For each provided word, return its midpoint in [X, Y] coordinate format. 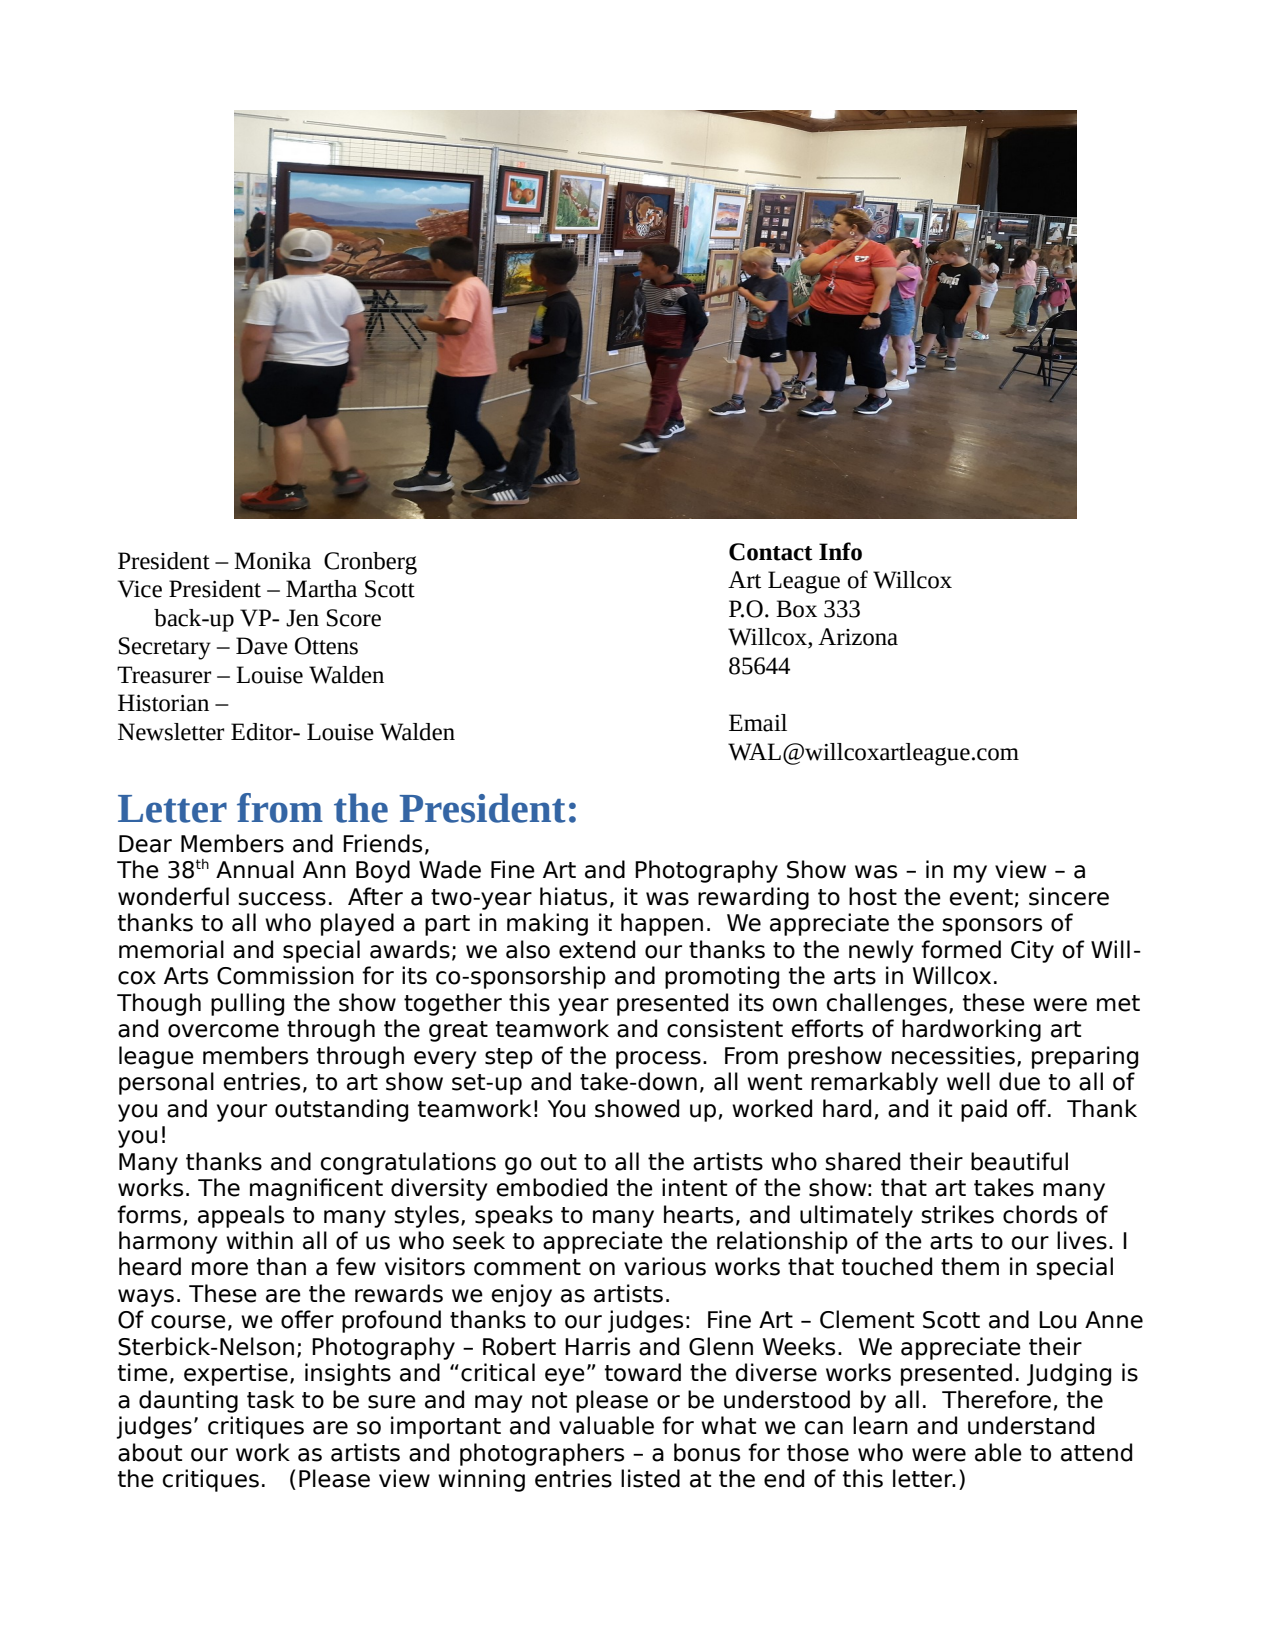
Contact [771, 552]
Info [840, 551]
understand [1031, 1425]
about [150, 1452]
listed [650, 1478]
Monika [272, 561]
